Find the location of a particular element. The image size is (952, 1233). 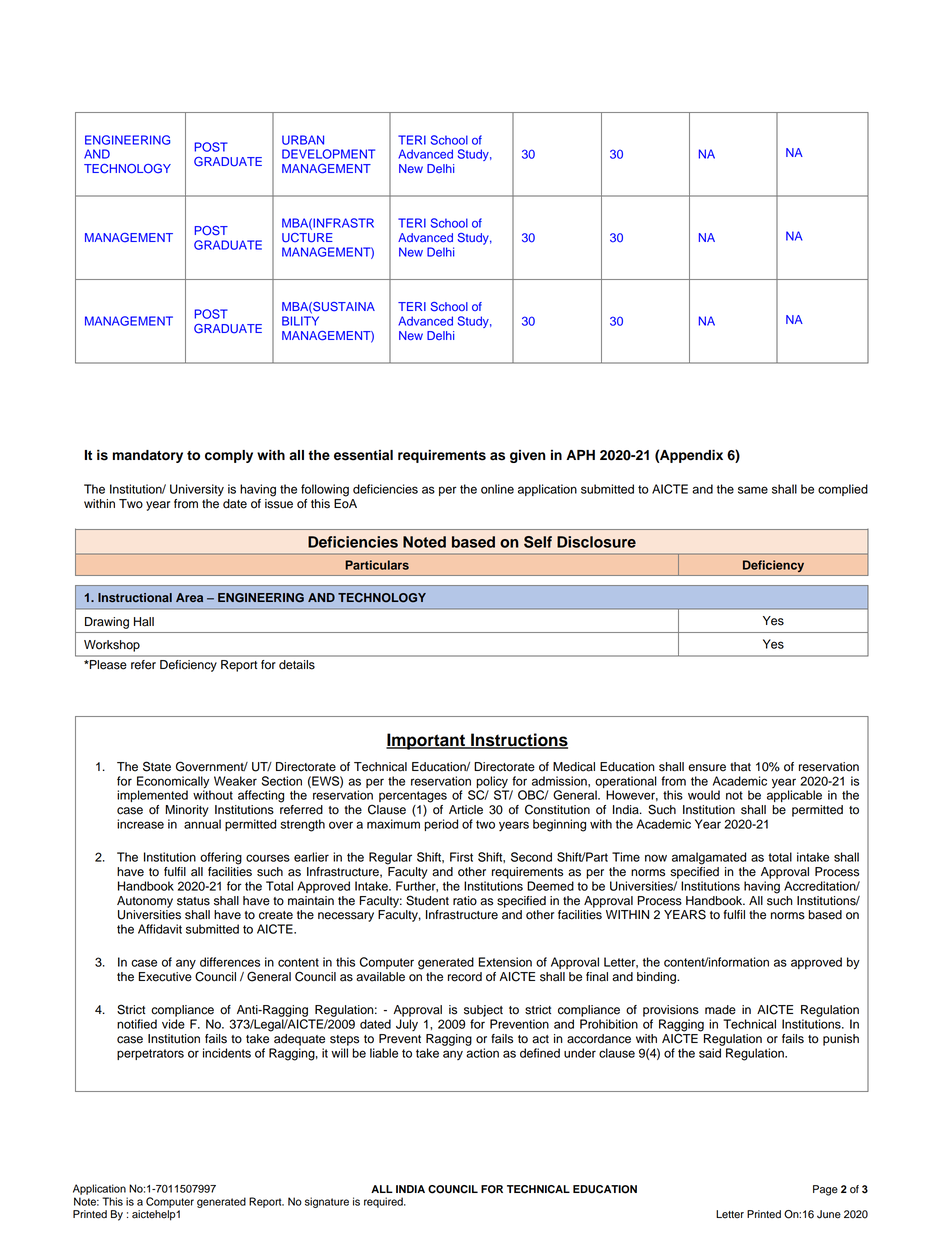

DEVELOPMENT is located at coordinates (328, 154).
